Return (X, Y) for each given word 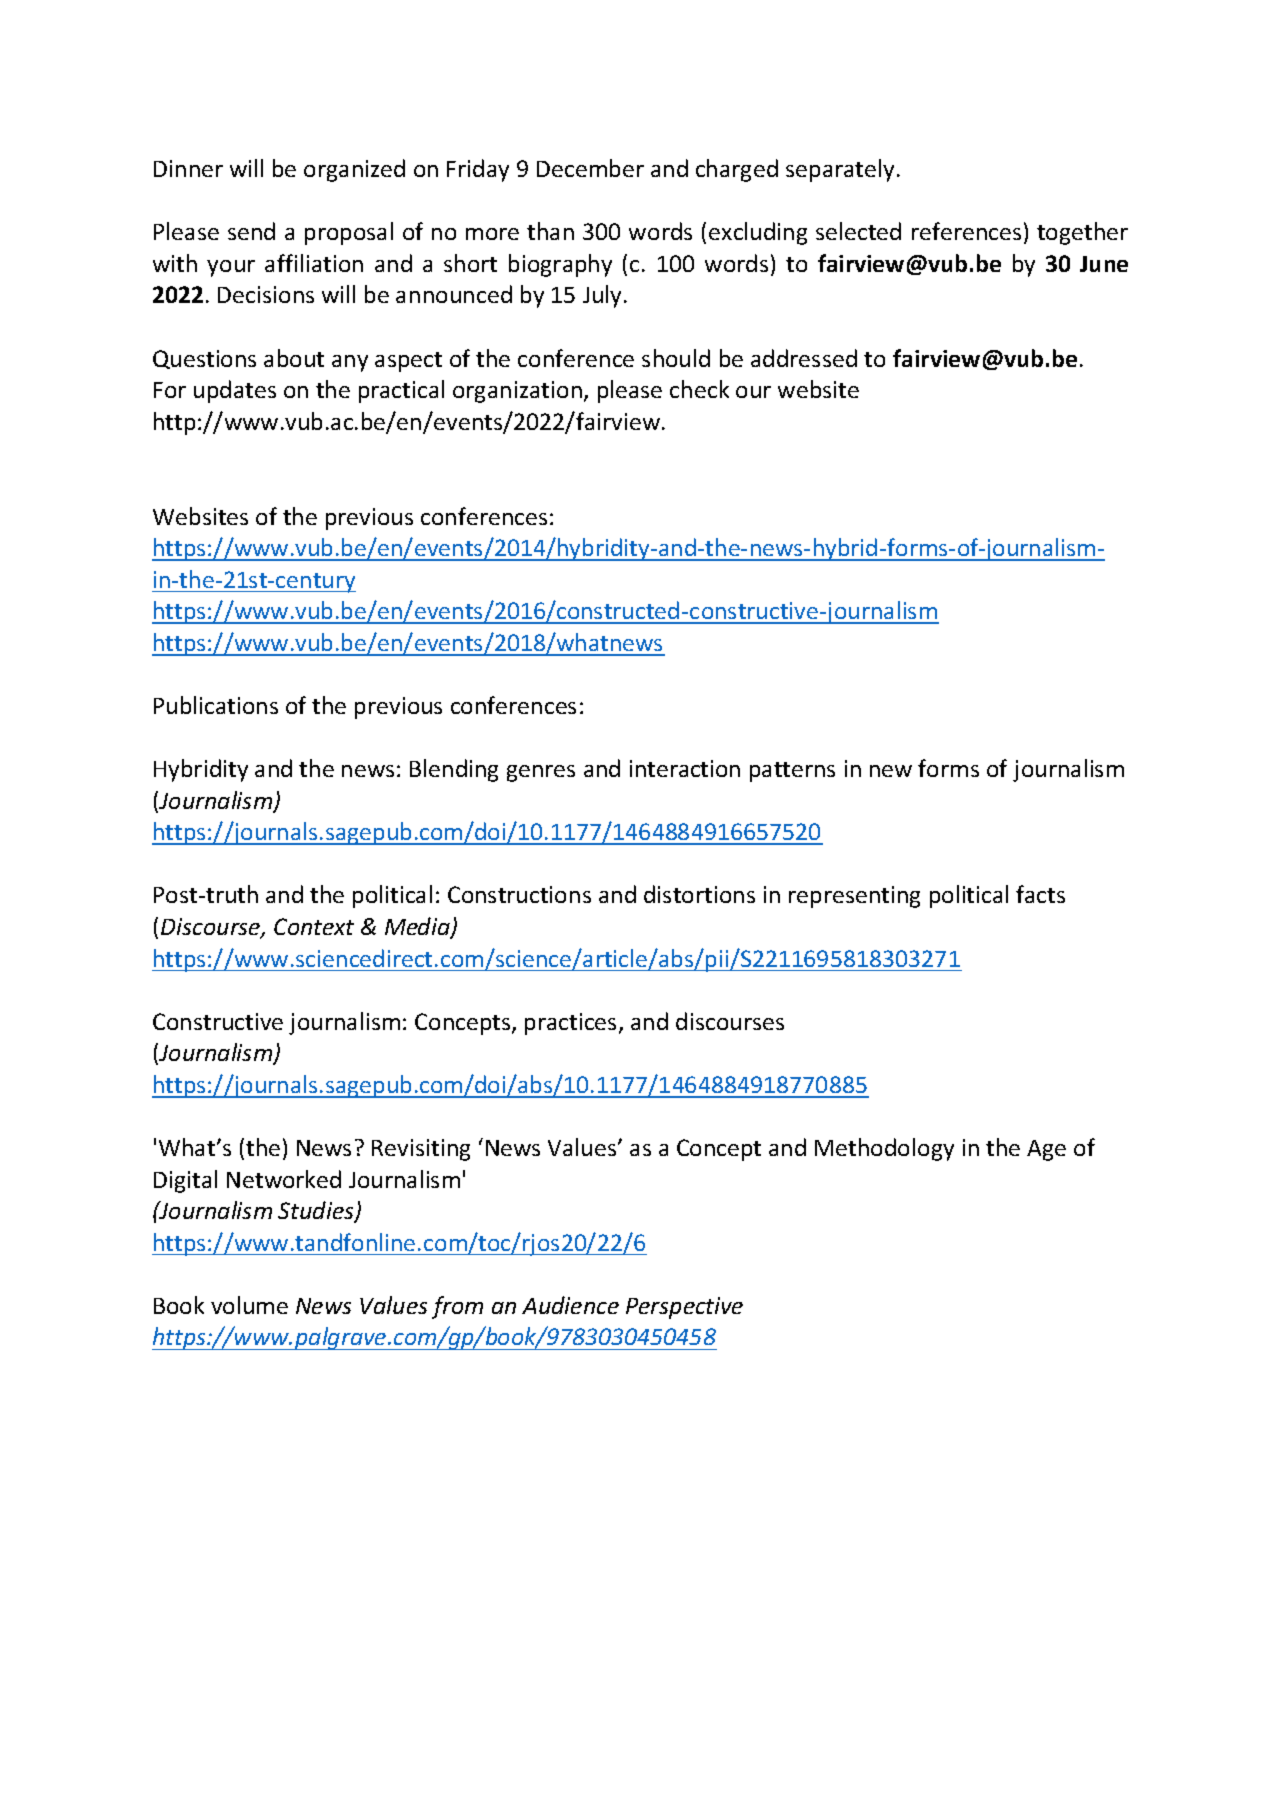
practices (570, 1024)
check (699, 389)
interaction (685, 768)
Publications (216, 705)
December (590, 168)
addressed (804, 358)
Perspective (684, 1308)
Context (314, 926)
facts (1040, 894)
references (966, 231)
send (251, 231)
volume (249, 1305)
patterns (792, 772)
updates (235, 391)
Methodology (884, 1149)
